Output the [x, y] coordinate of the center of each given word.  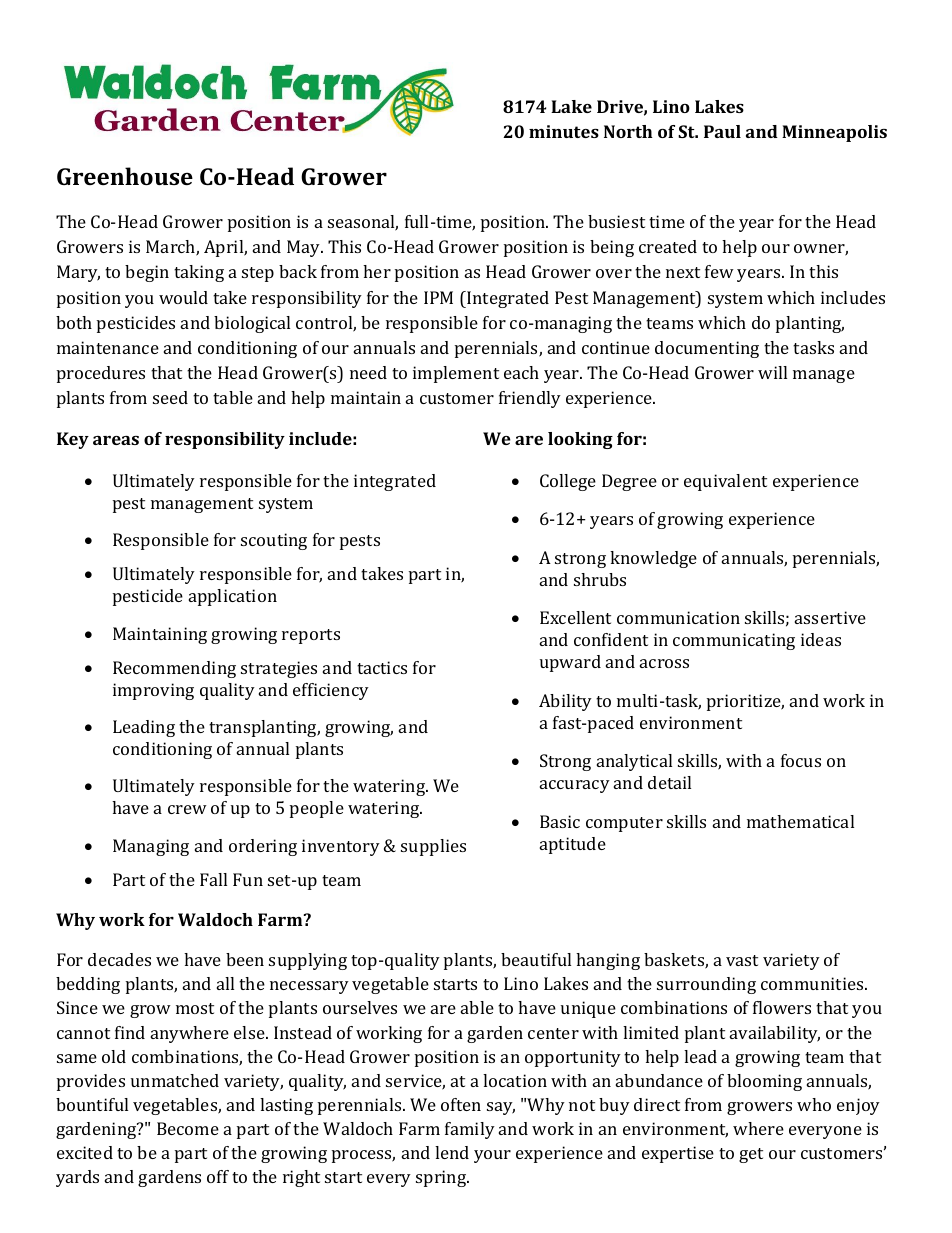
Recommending [174, 669]
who [814, 1104]
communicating [734, 641]
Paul [722, 131]
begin [147, 273]
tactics [382, 667]
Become [188, 1128]
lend [452, 1152]
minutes [564, 131]
